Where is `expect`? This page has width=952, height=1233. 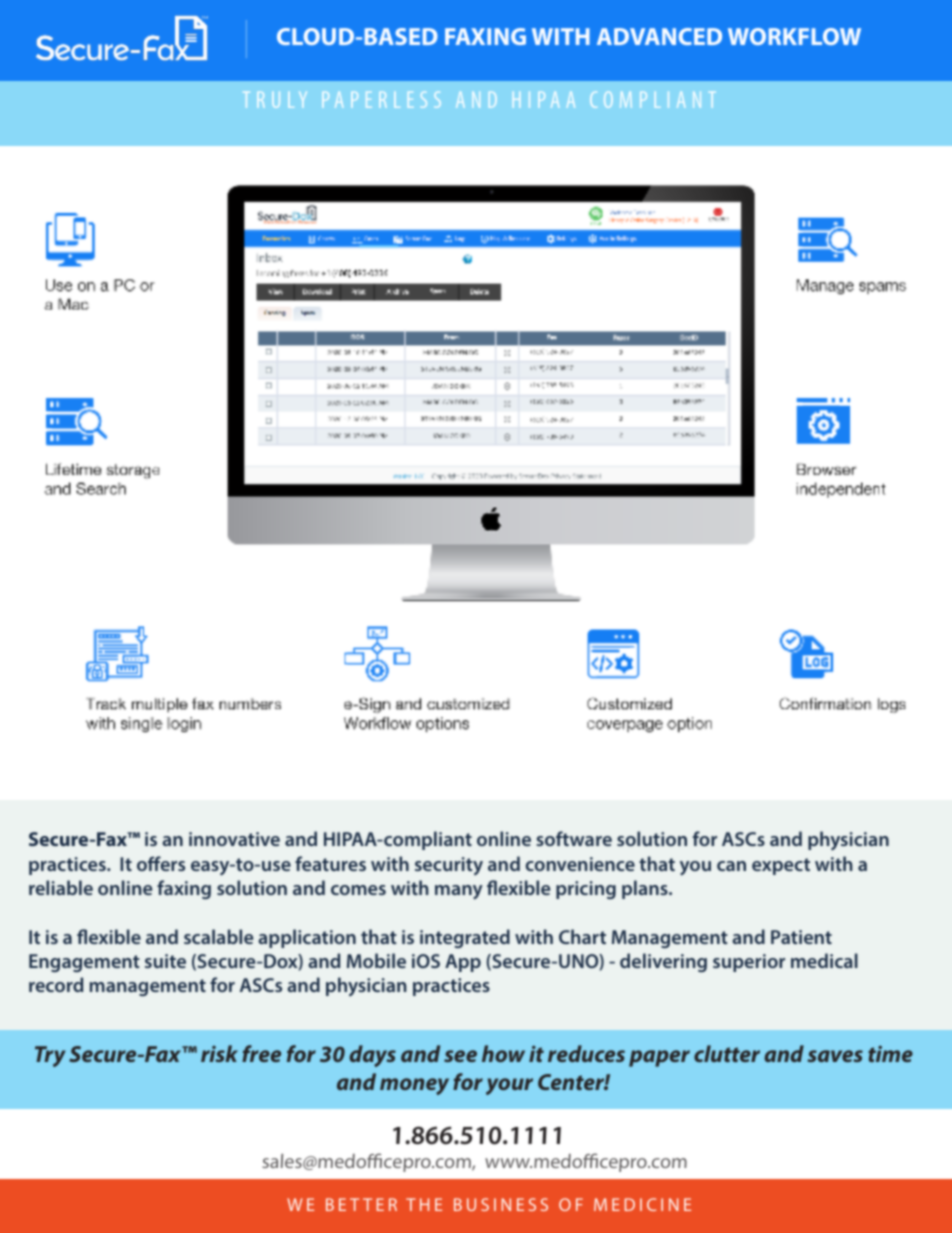 expect is located at coordinates (781, 866).
